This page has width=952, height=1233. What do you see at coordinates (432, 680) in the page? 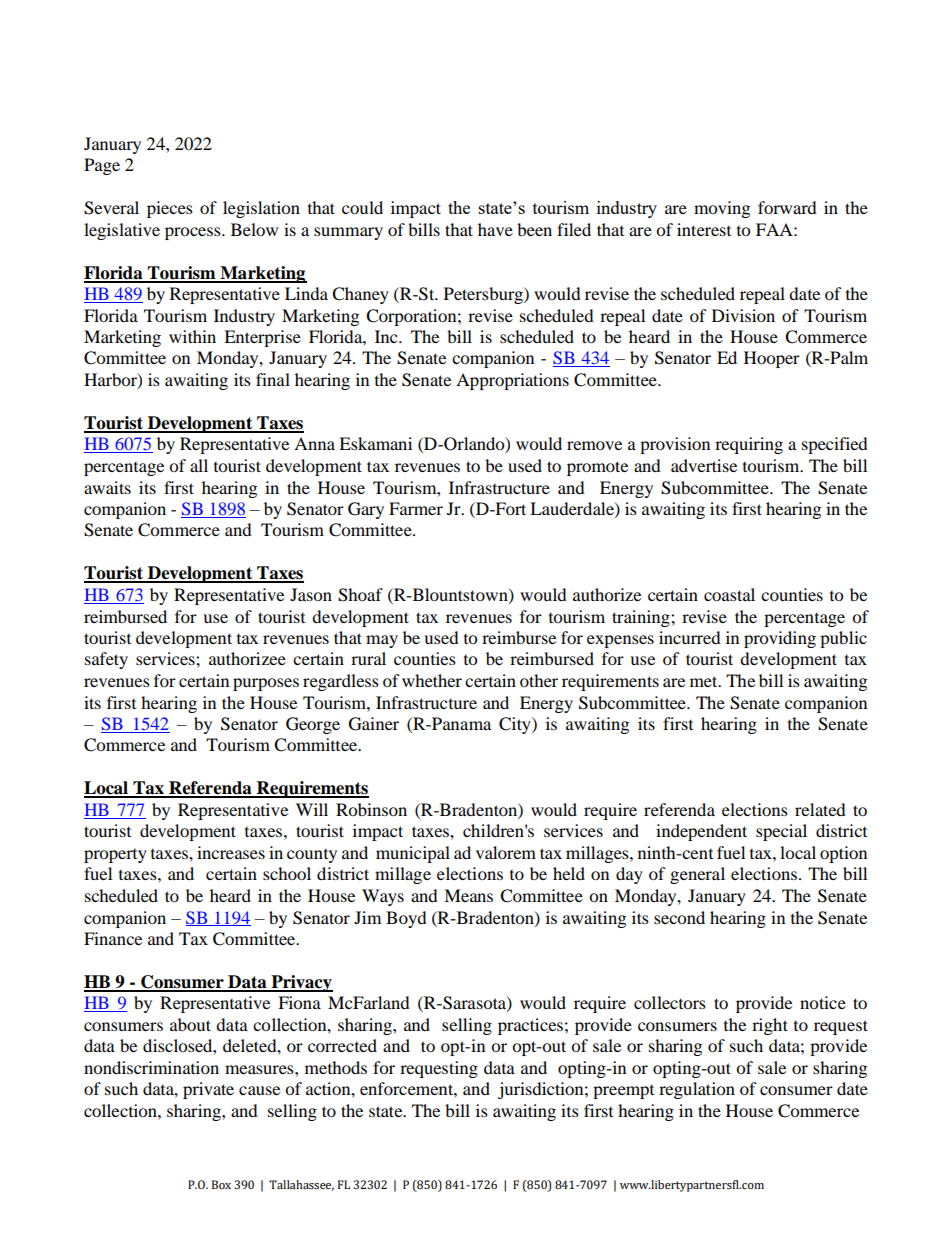
I see `whether` at bounding box center [432, 680].
